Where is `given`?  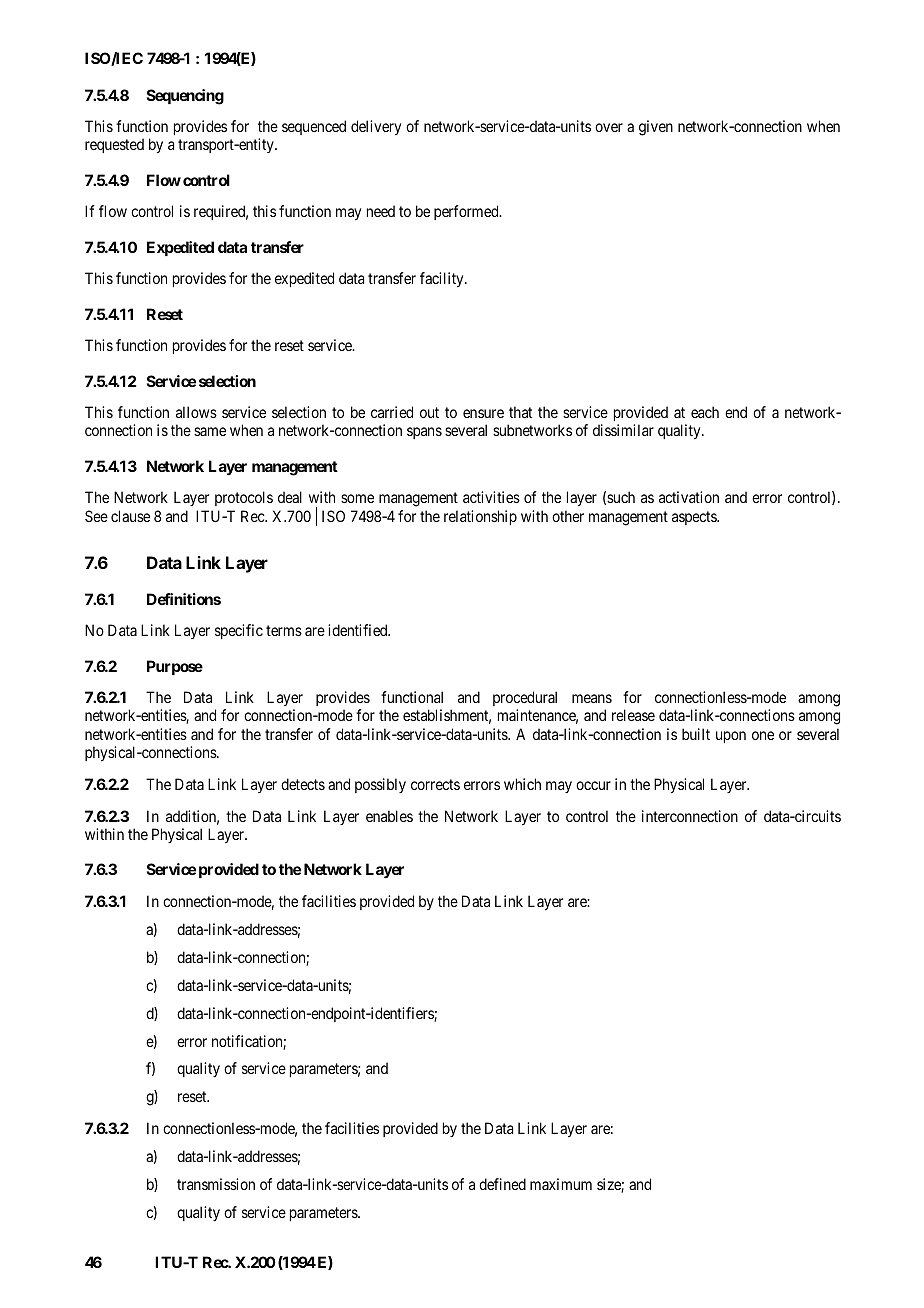 given is located at coordinates (656, 128).
